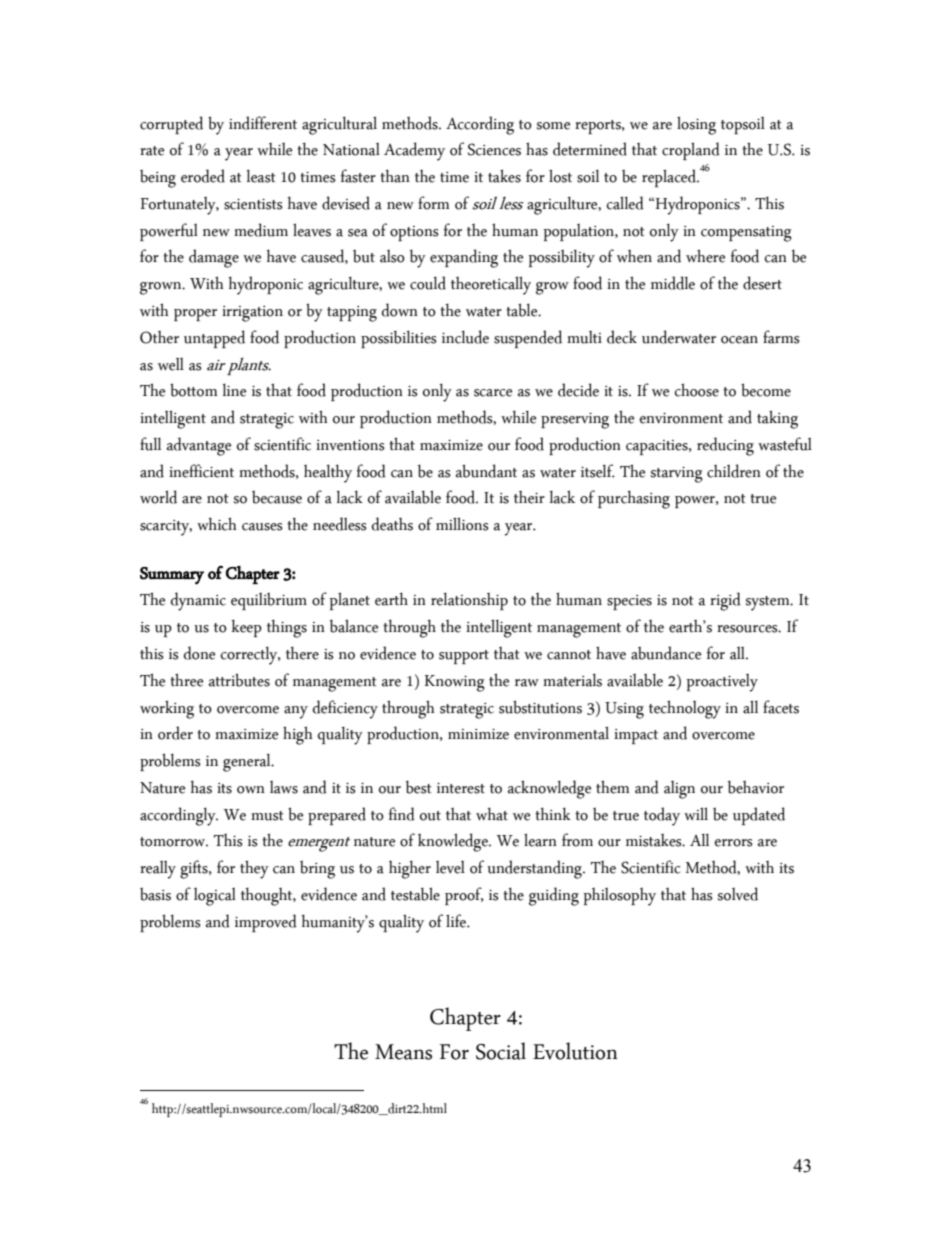 Image resolution: width=952 pixels, height=1233 pixels. I want to click on scarce, so click(493, 393).
